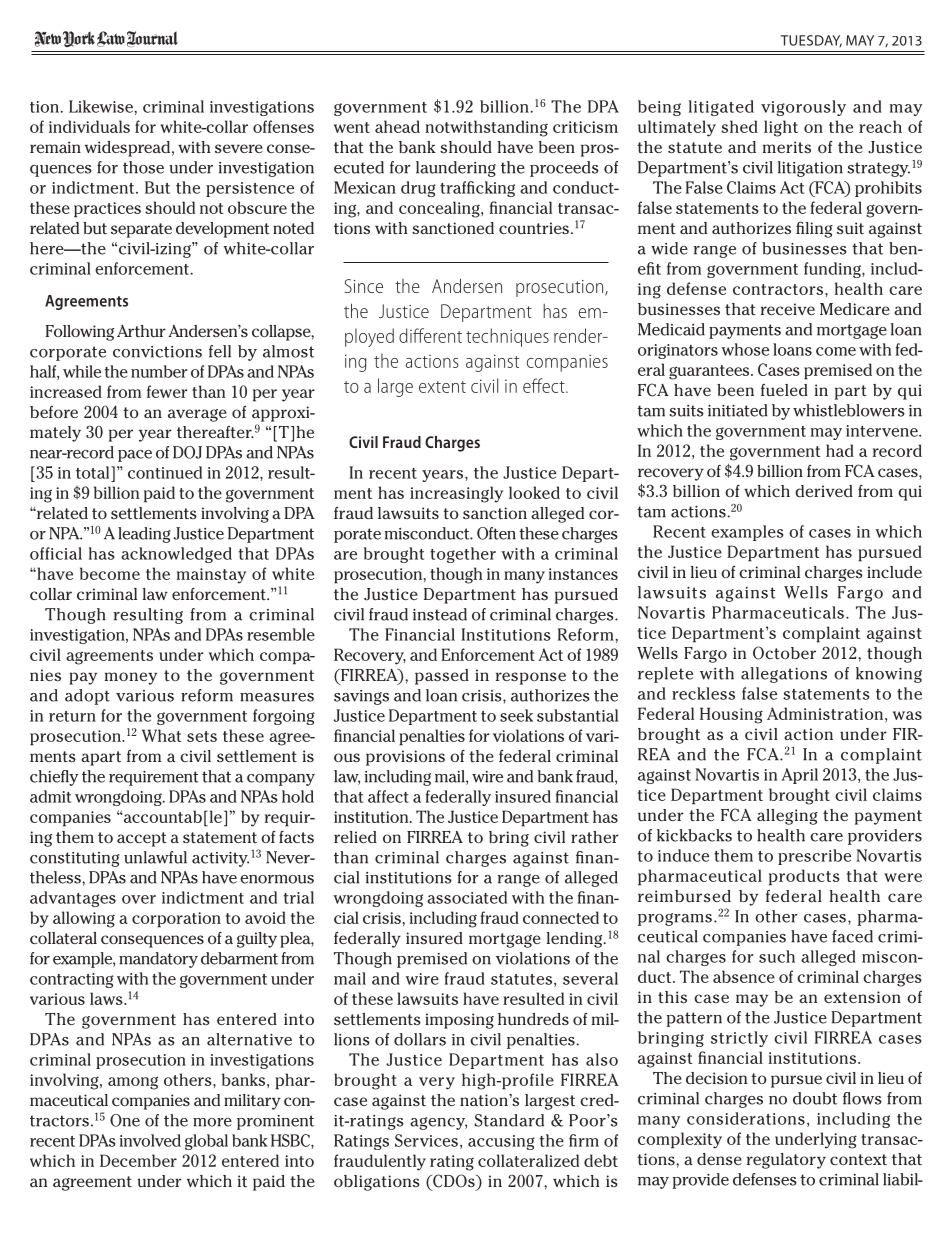 This screenshot has height=1233, width=952. What do you see at coordinates (150, 1140) in the screenshot?
I see `involved` at bounding box center [150, 1140].
